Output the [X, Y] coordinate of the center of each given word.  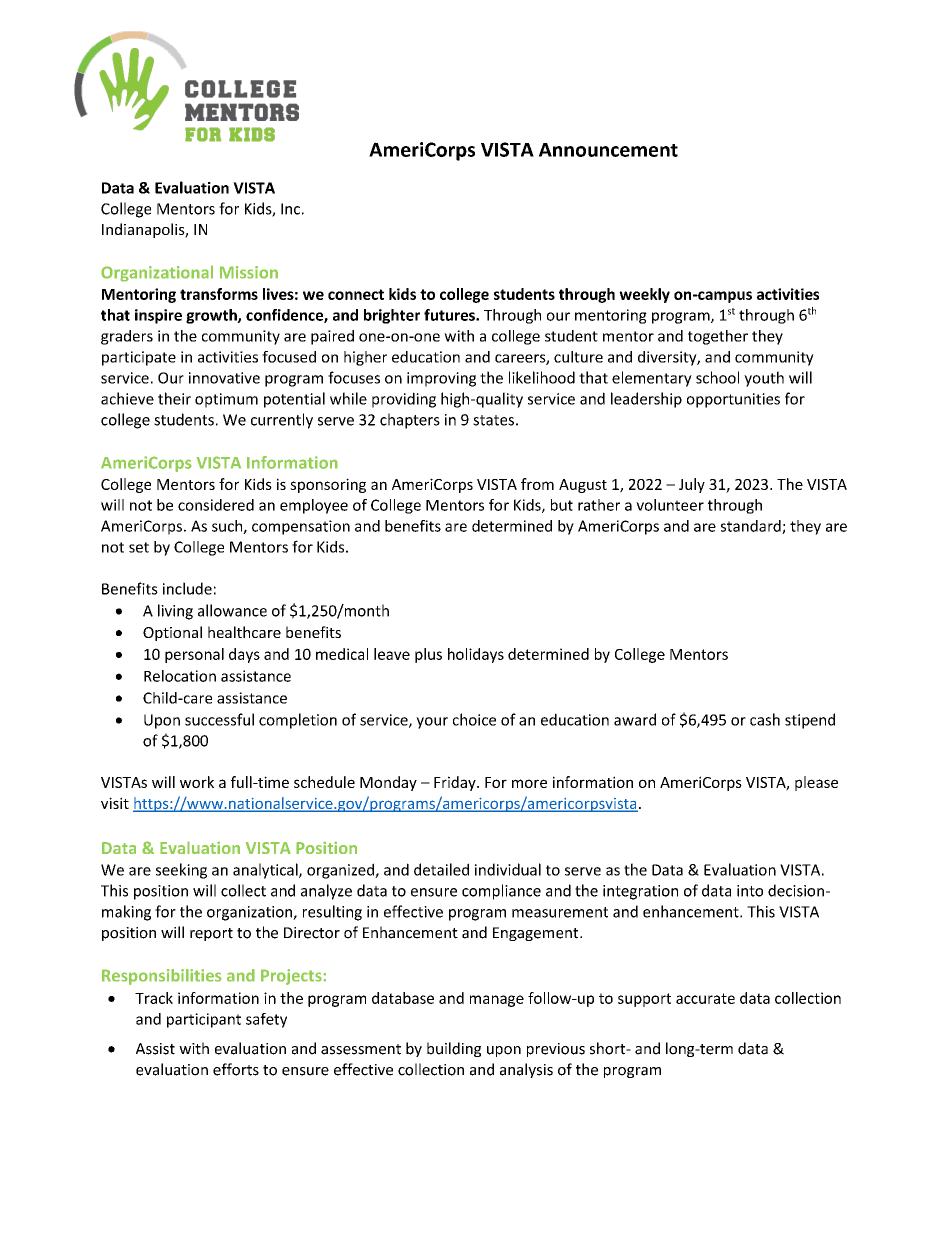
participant [204, 1020]
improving [441, 379]
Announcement [608, 150]
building [454, 1049]
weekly [644, 295]
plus [428, 655]
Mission [249, 272]
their [174, 398]
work [197, 782]
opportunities [733, 400]
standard [752, 527]
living [175, 612]
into [750, 891]
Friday [456, 783]
